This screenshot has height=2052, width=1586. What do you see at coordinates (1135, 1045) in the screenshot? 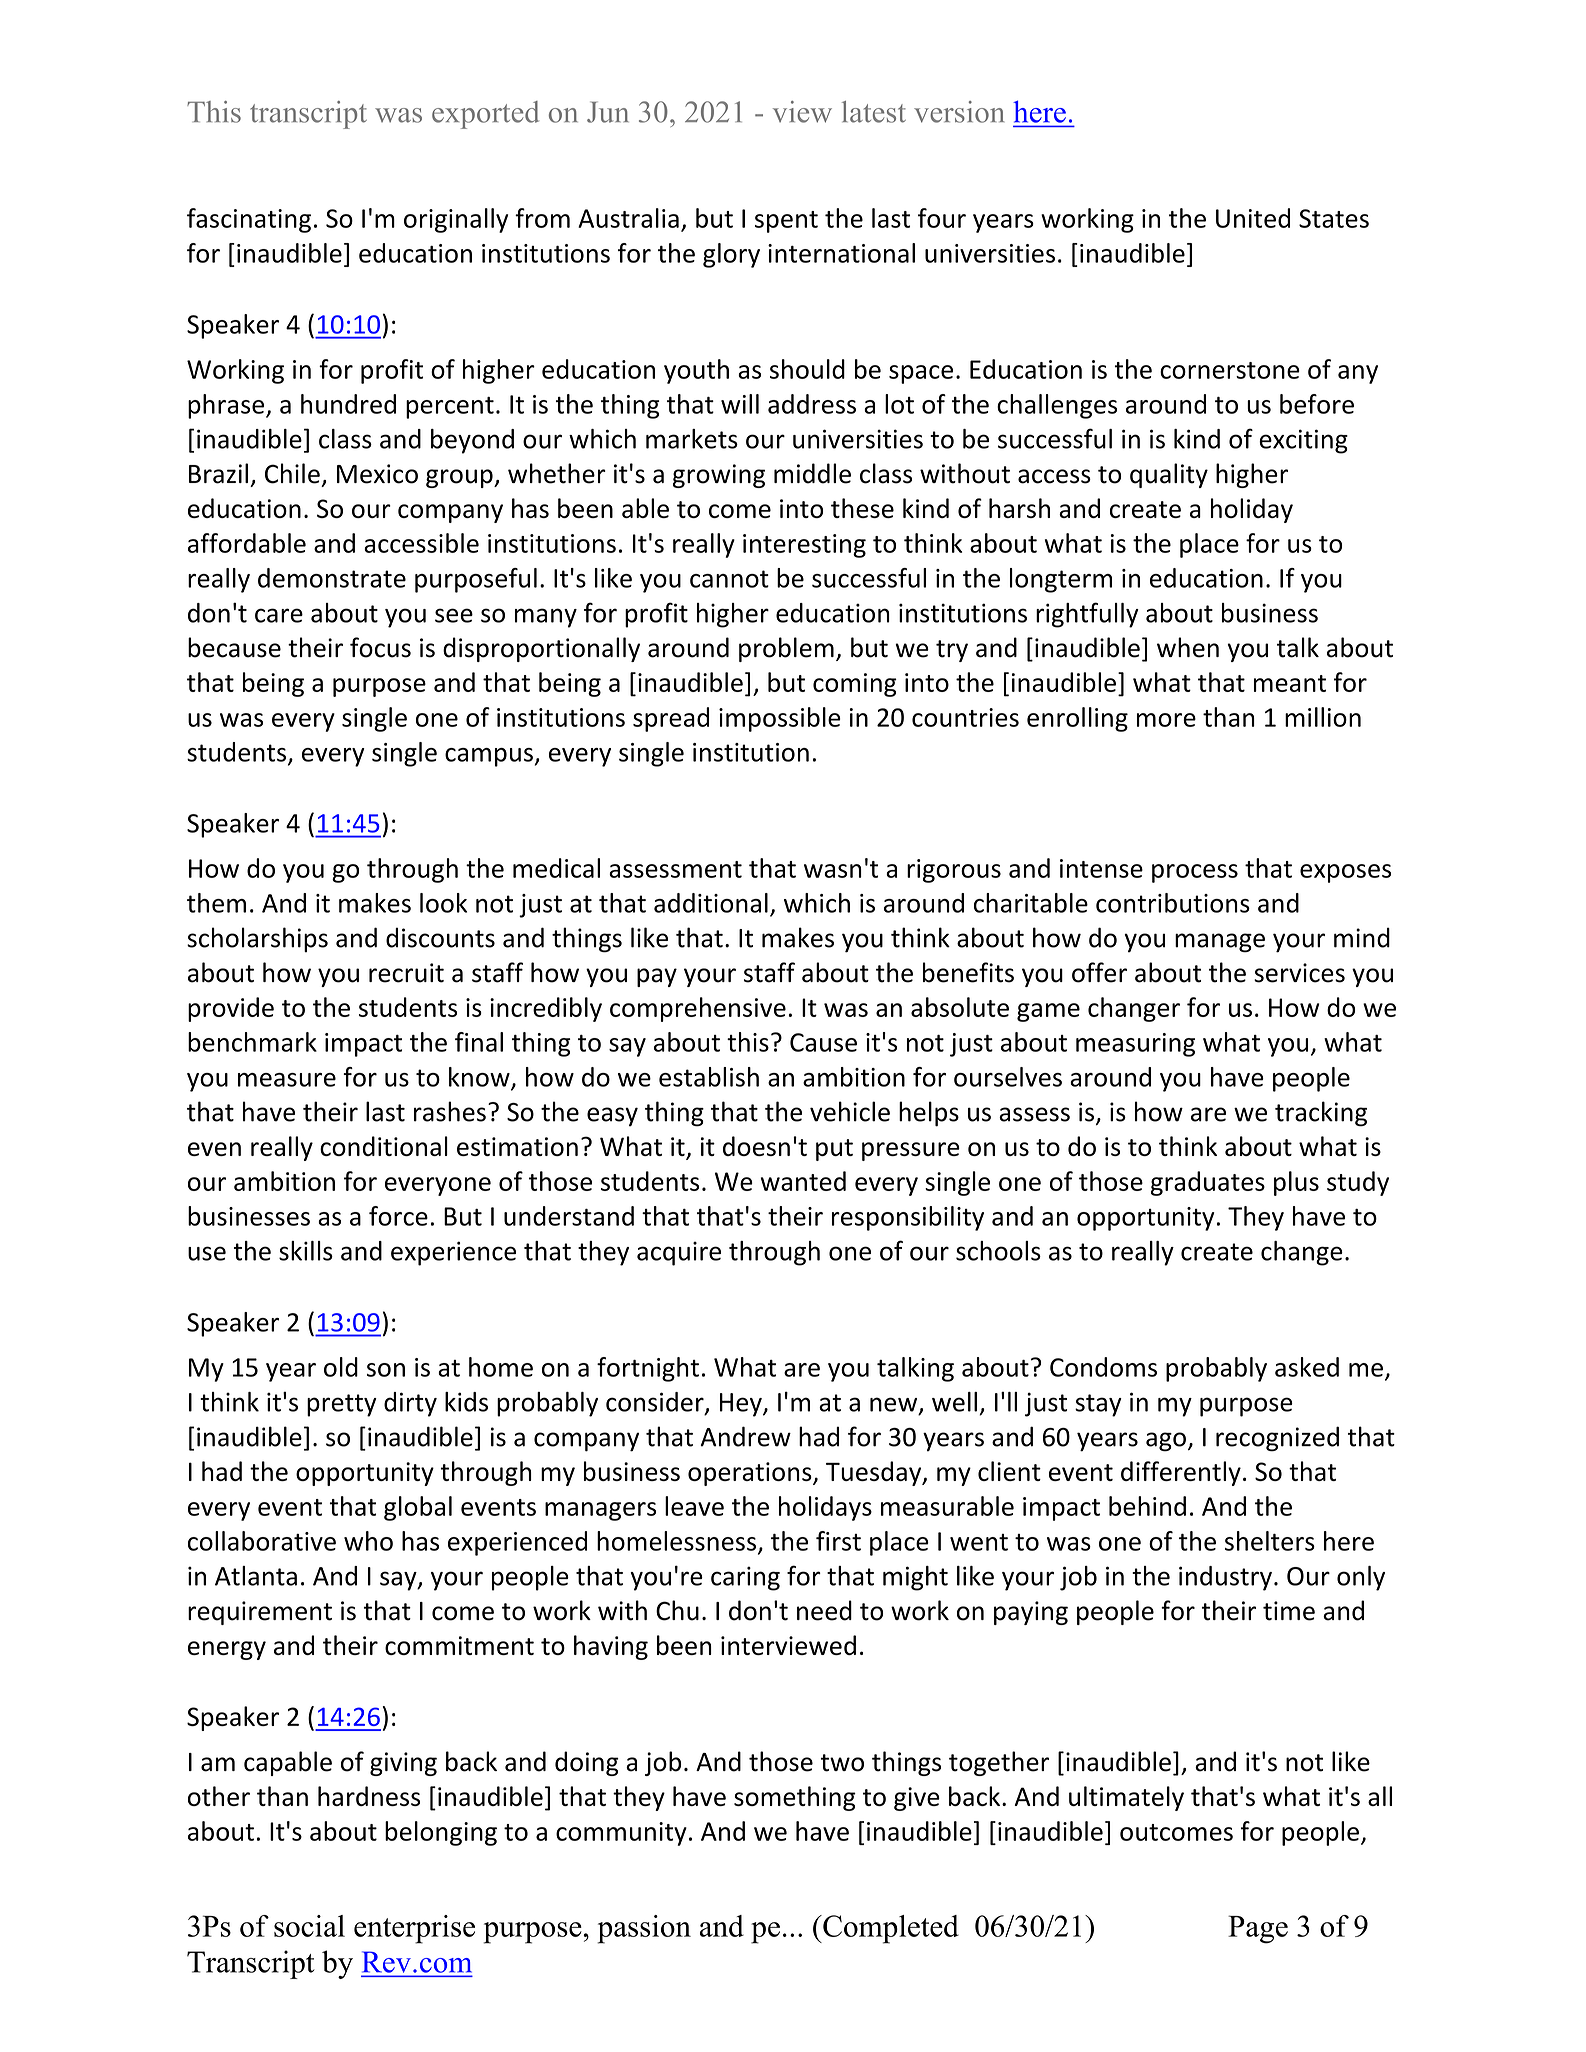
I see `measuring` at bounding box center [1135, 1045].
